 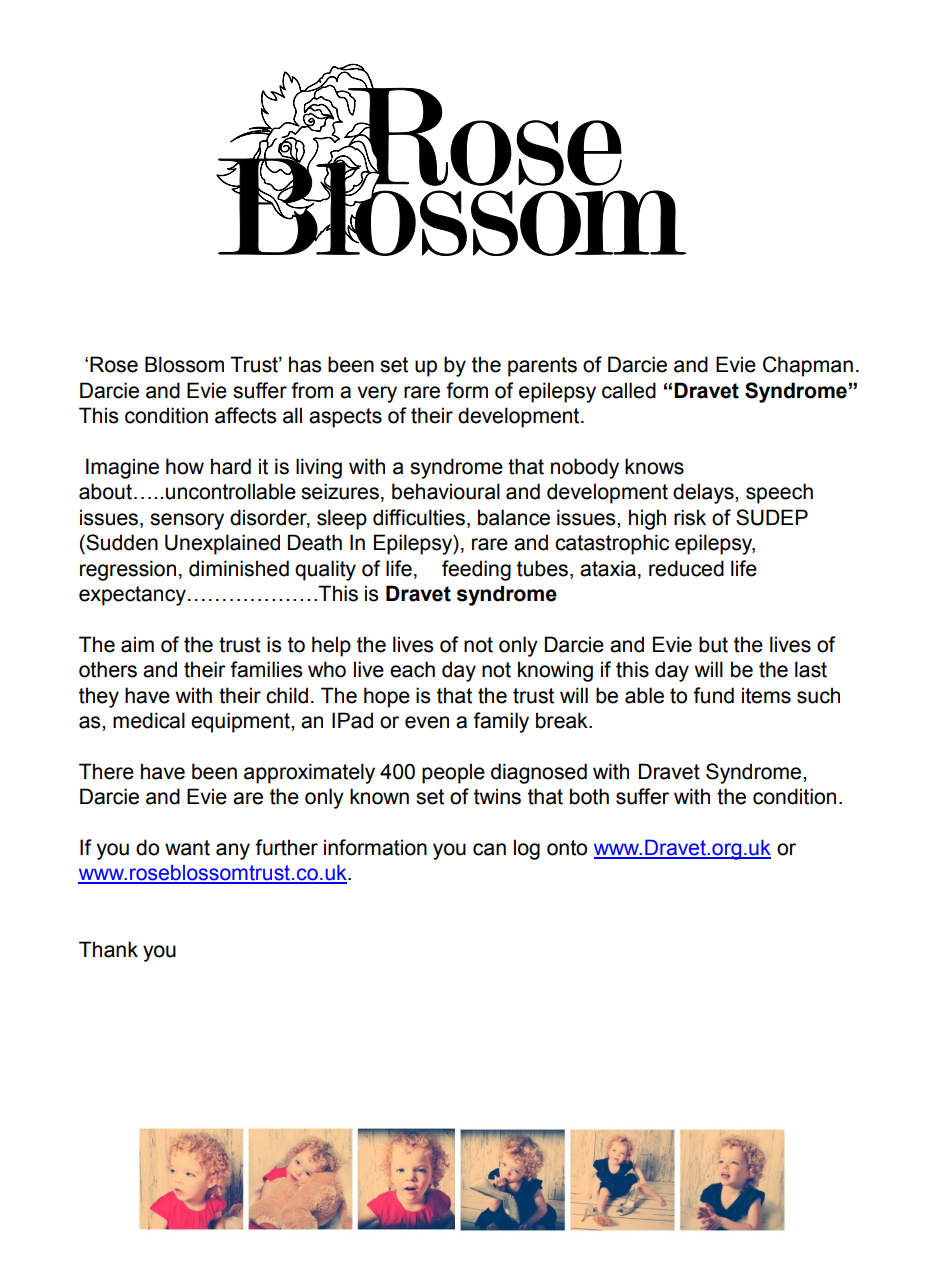 I want to click on Chapman, so click(x=808, y=366).
